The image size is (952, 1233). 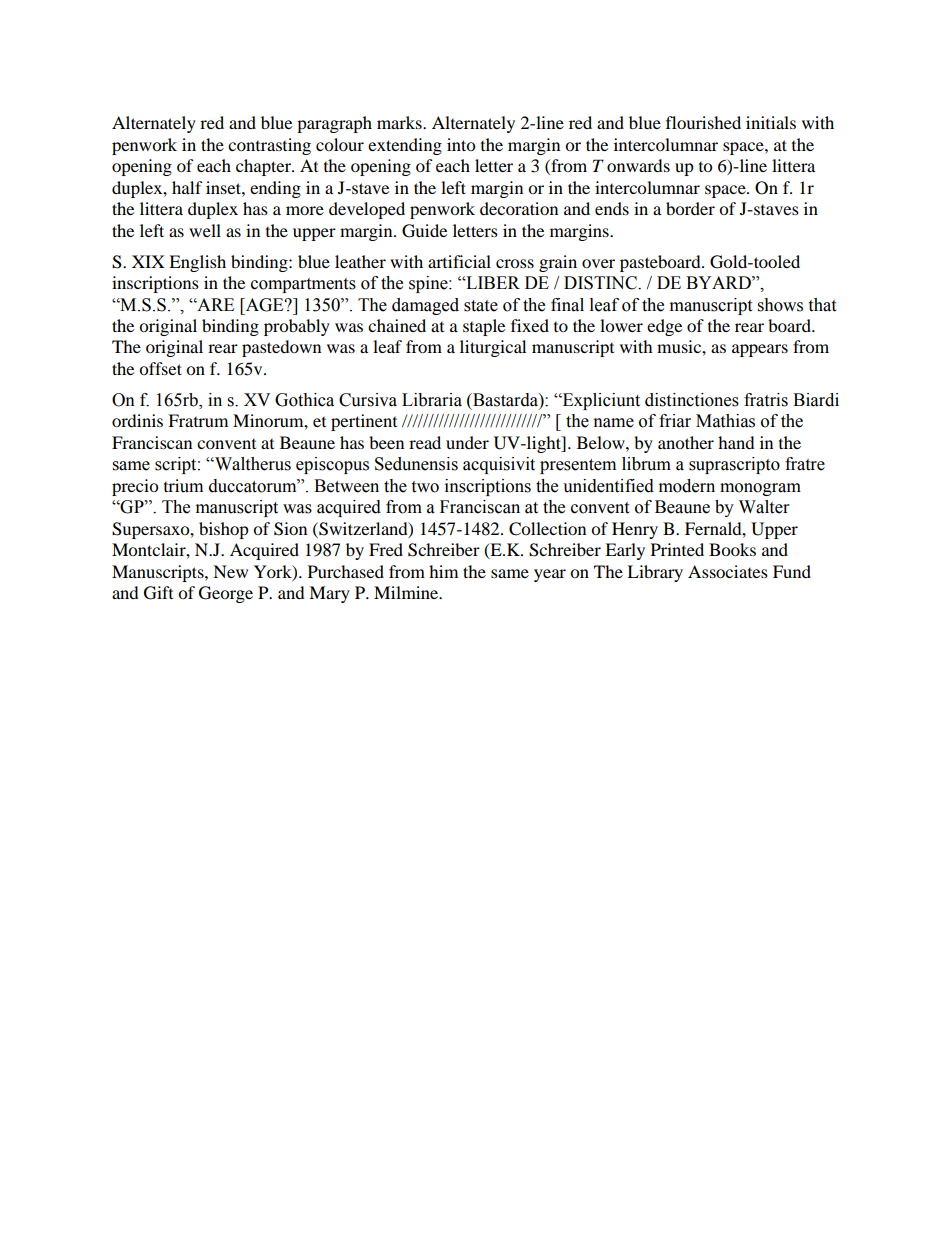 What do you see at coordinates (461, 144) in the image?
I see `into` at bounding box center [461, 144].
